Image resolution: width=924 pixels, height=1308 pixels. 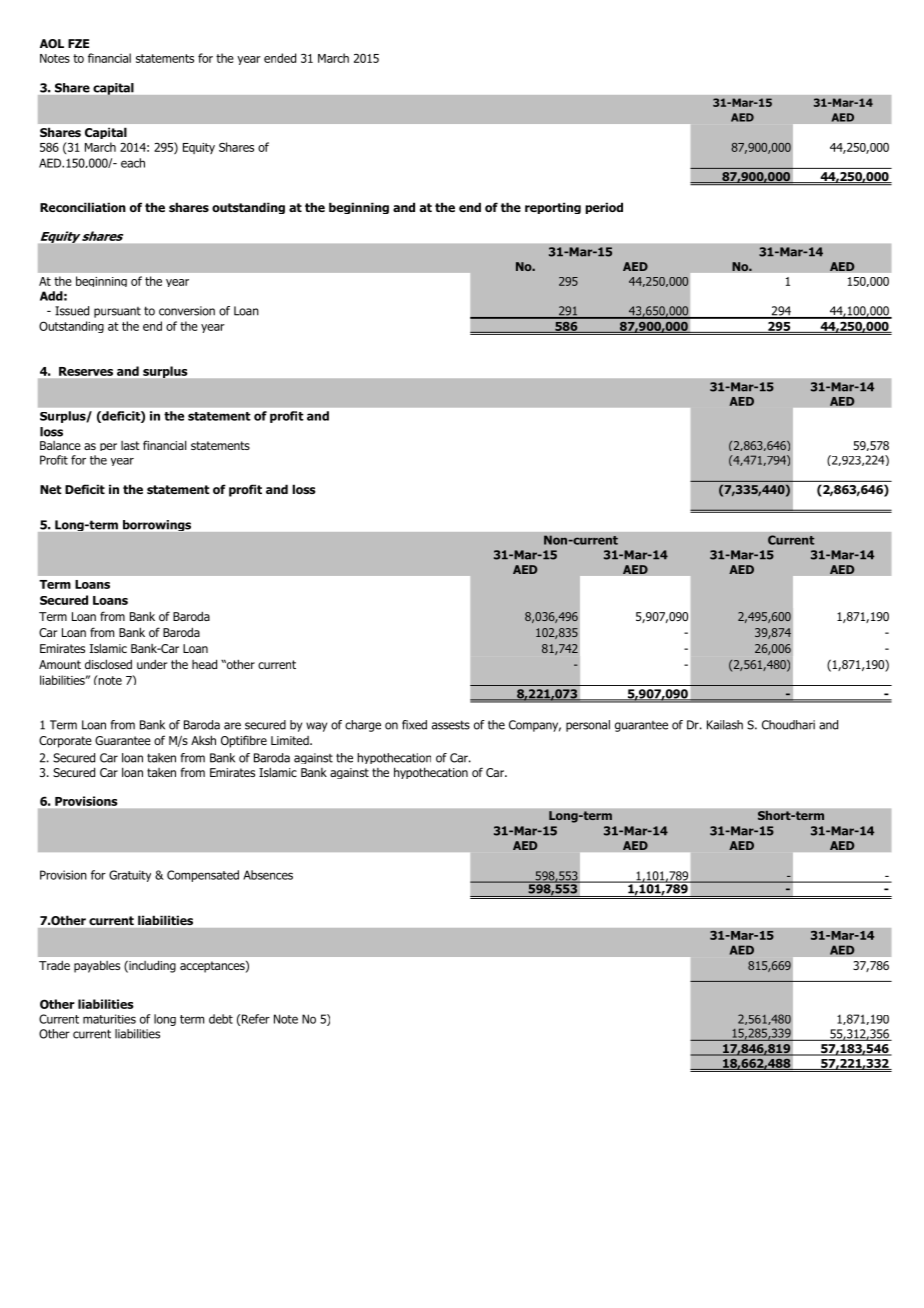 I want to click on debt, so click(x=221, y=1019).
